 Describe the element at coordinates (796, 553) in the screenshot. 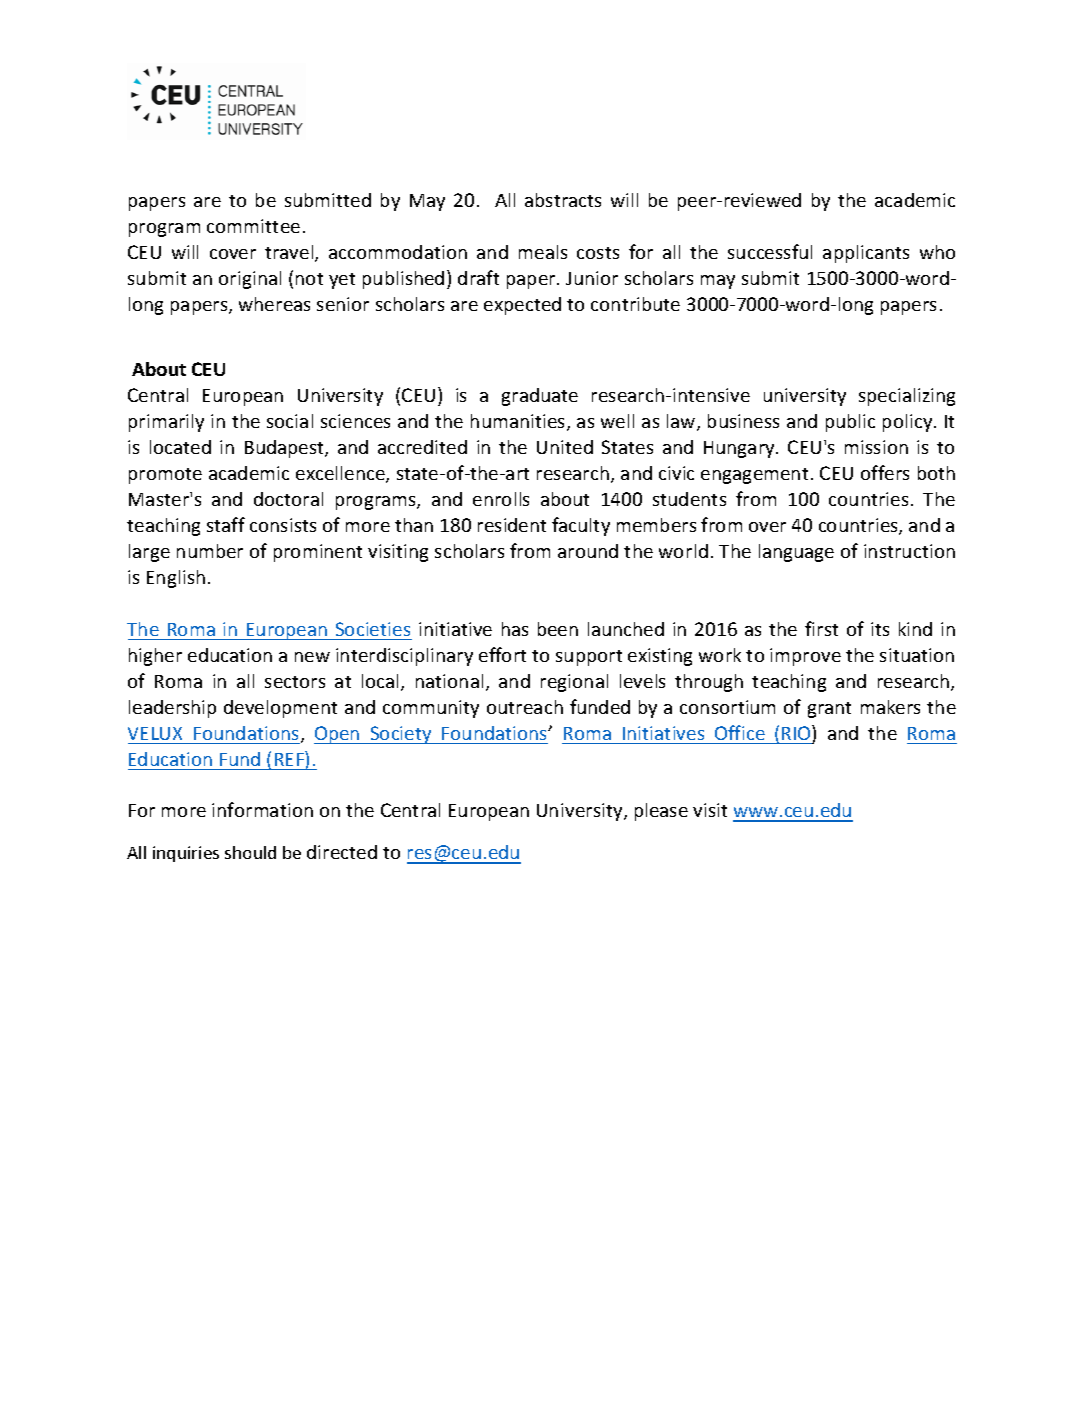

I see `language` at that location.
